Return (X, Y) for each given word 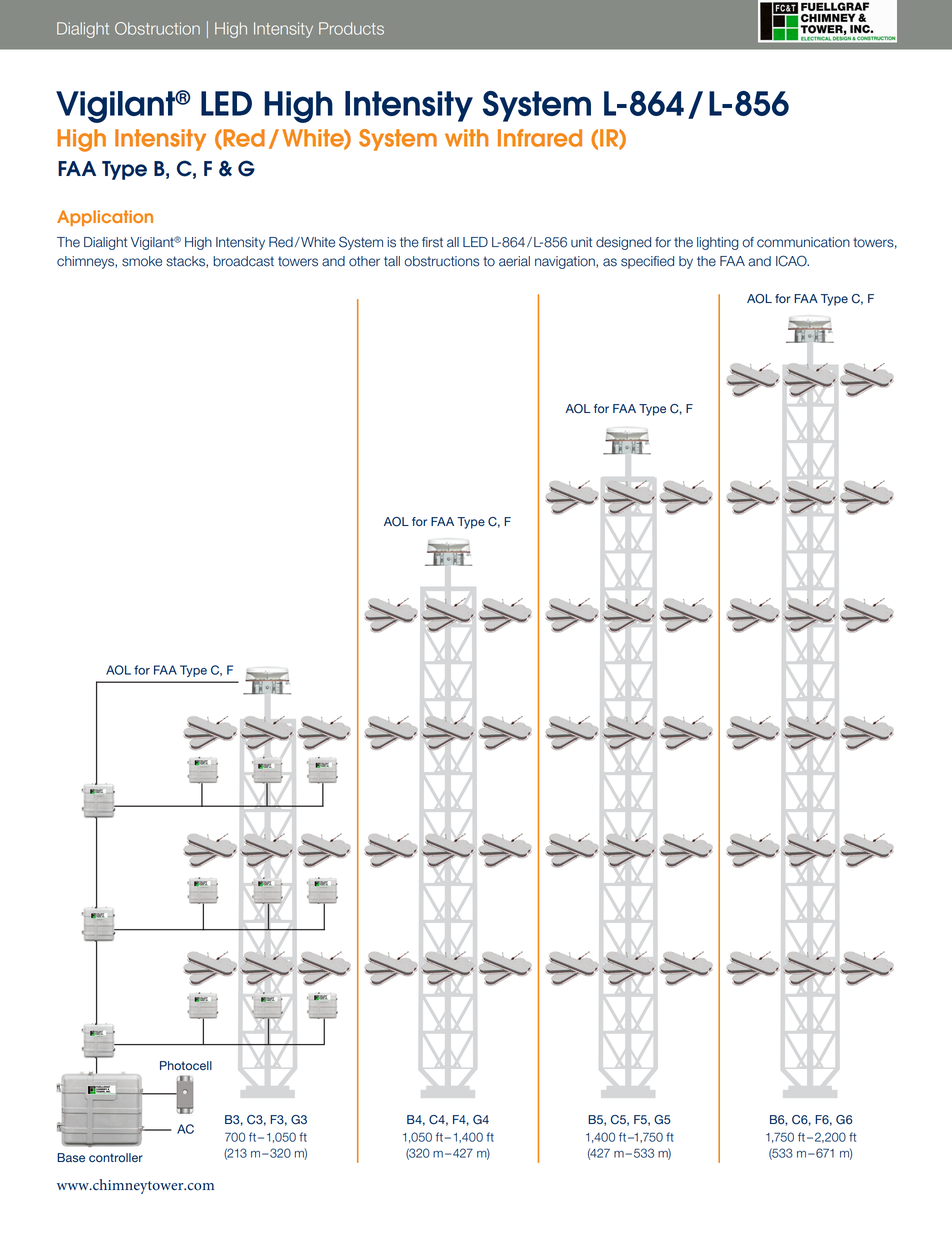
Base (71, 1157)
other (364, 261)
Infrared (540, 138)
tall (392, 261)
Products (351, 28)
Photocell (186, 1065)
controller (116, 1157)
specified (647, 262)
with (466, 138)
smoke (142, 261)
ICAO (792, 261)
